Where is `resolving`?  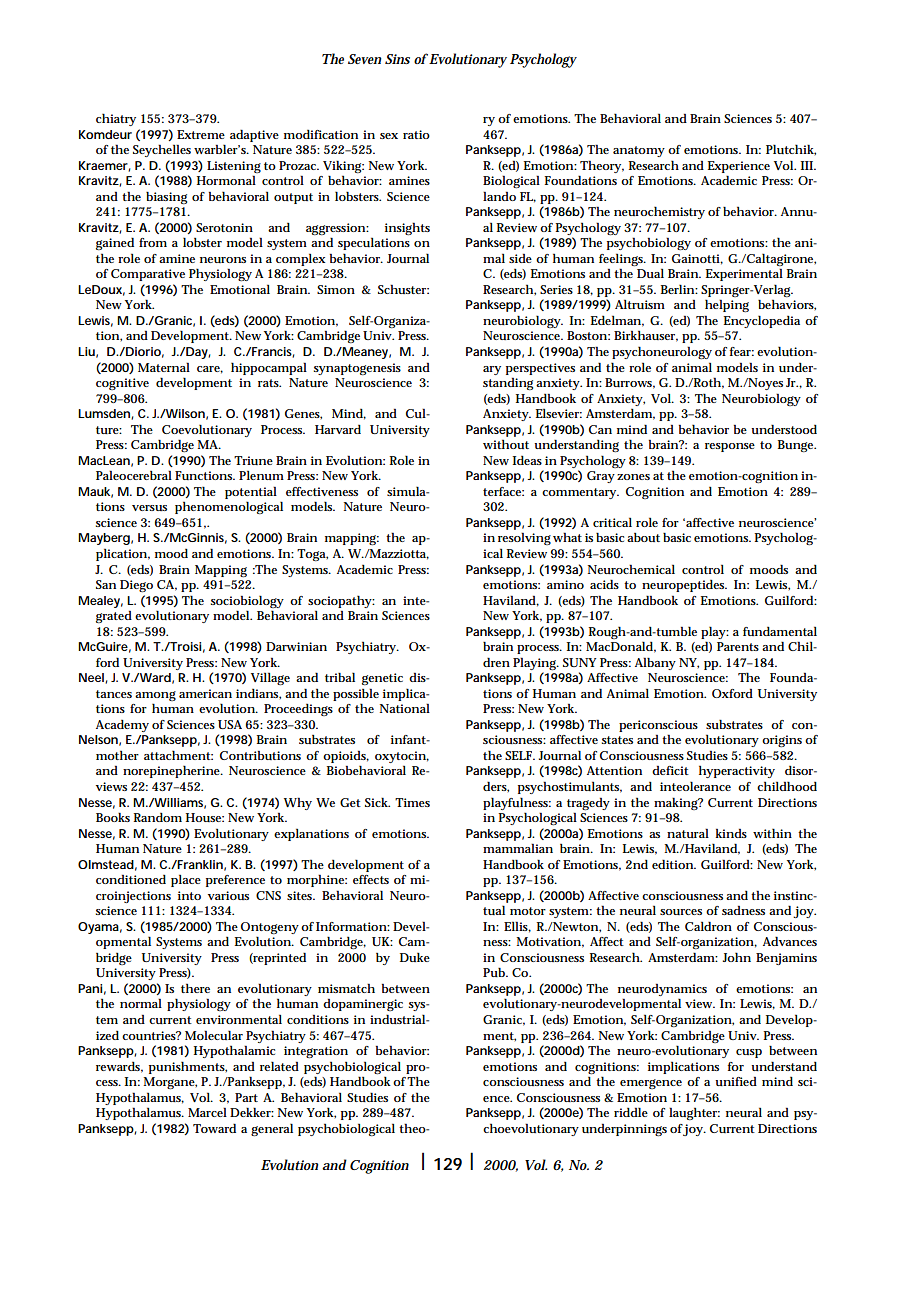 resolving is located at coordinates (524, 538).
